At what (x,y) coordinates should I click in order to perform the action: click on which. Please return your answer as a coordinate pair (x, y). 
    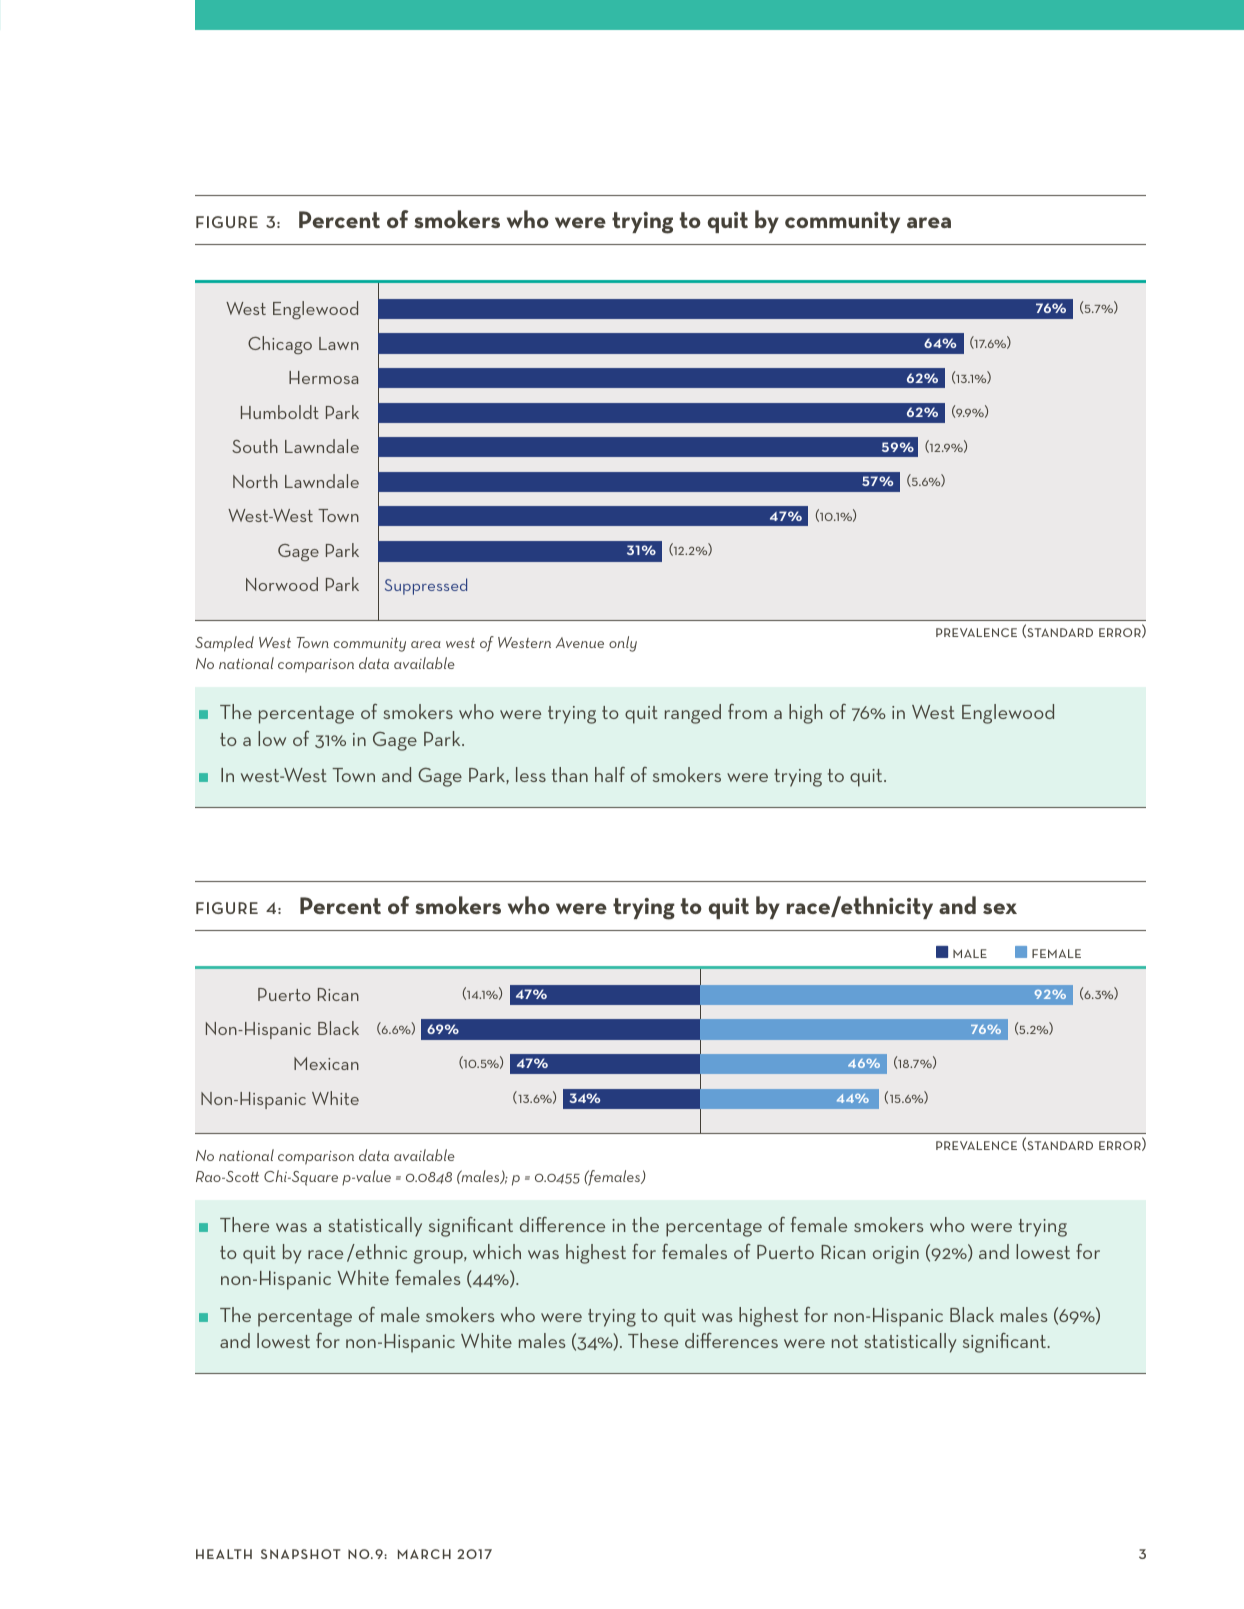
    Looking at the image, I should click on (497, 1251).
